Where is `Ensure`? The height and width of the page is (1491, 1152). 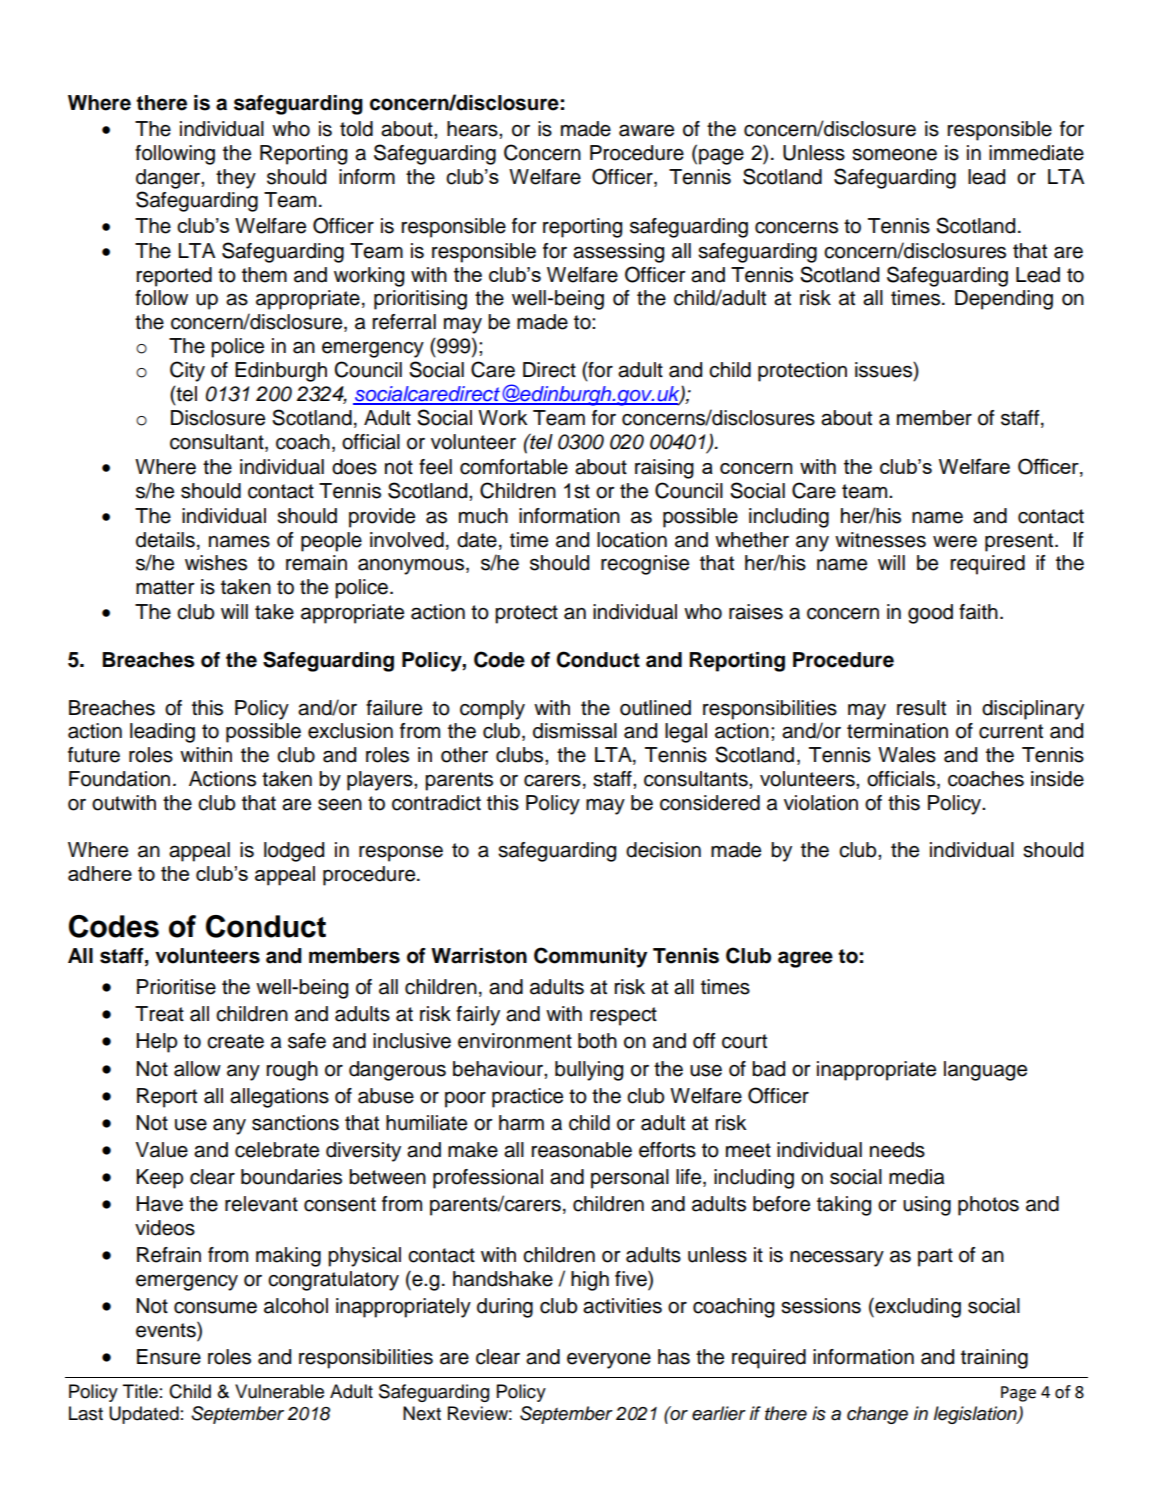 Ensure is located at coordinates (169, 1357).
